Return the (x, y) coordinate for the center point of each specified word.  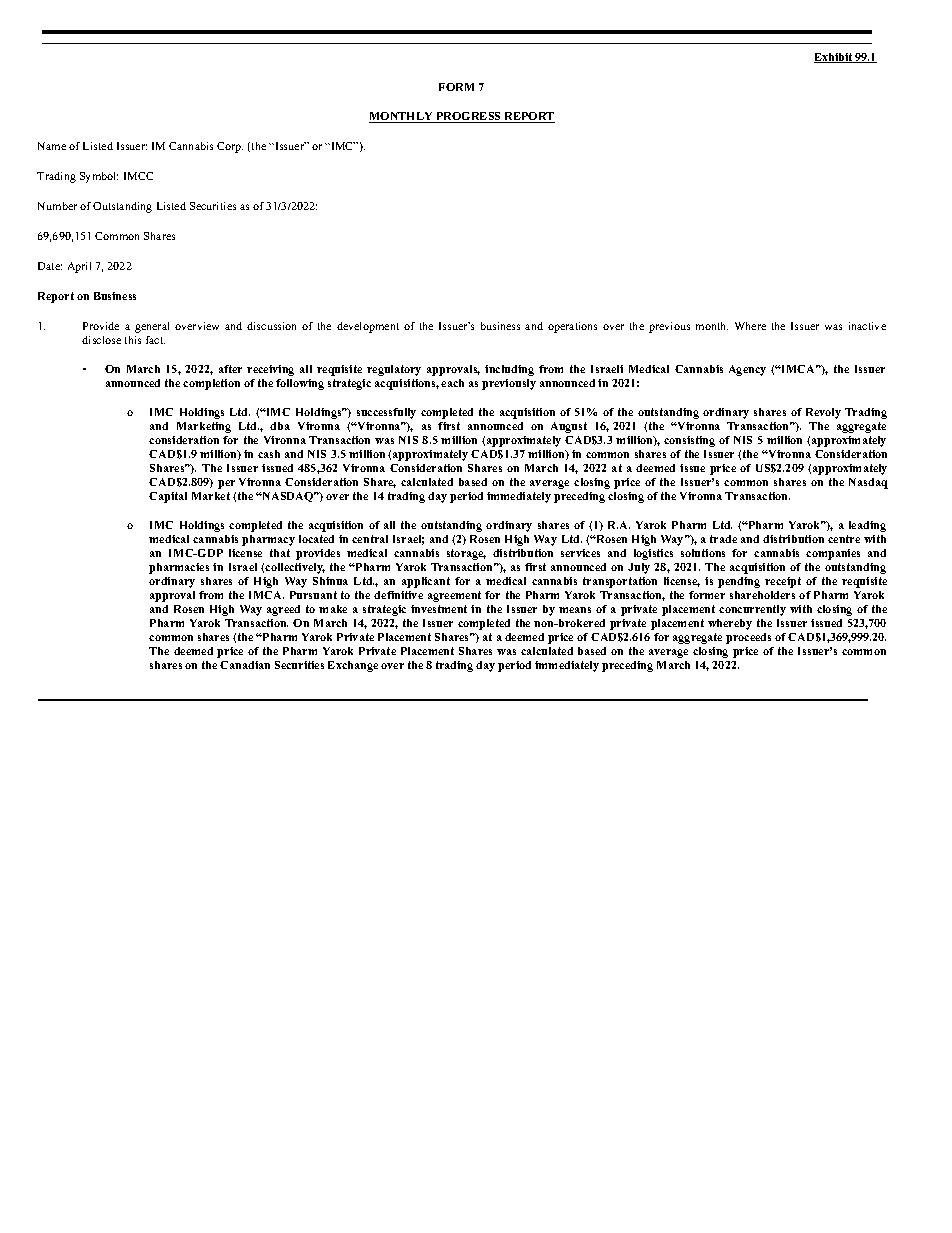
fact (155, 340)
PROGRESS (468, 117)
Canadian (245, 665)
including (509, 370)
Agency (747, 370)
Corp (230, 147)
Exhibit (834, 58)
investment (439, 609)
